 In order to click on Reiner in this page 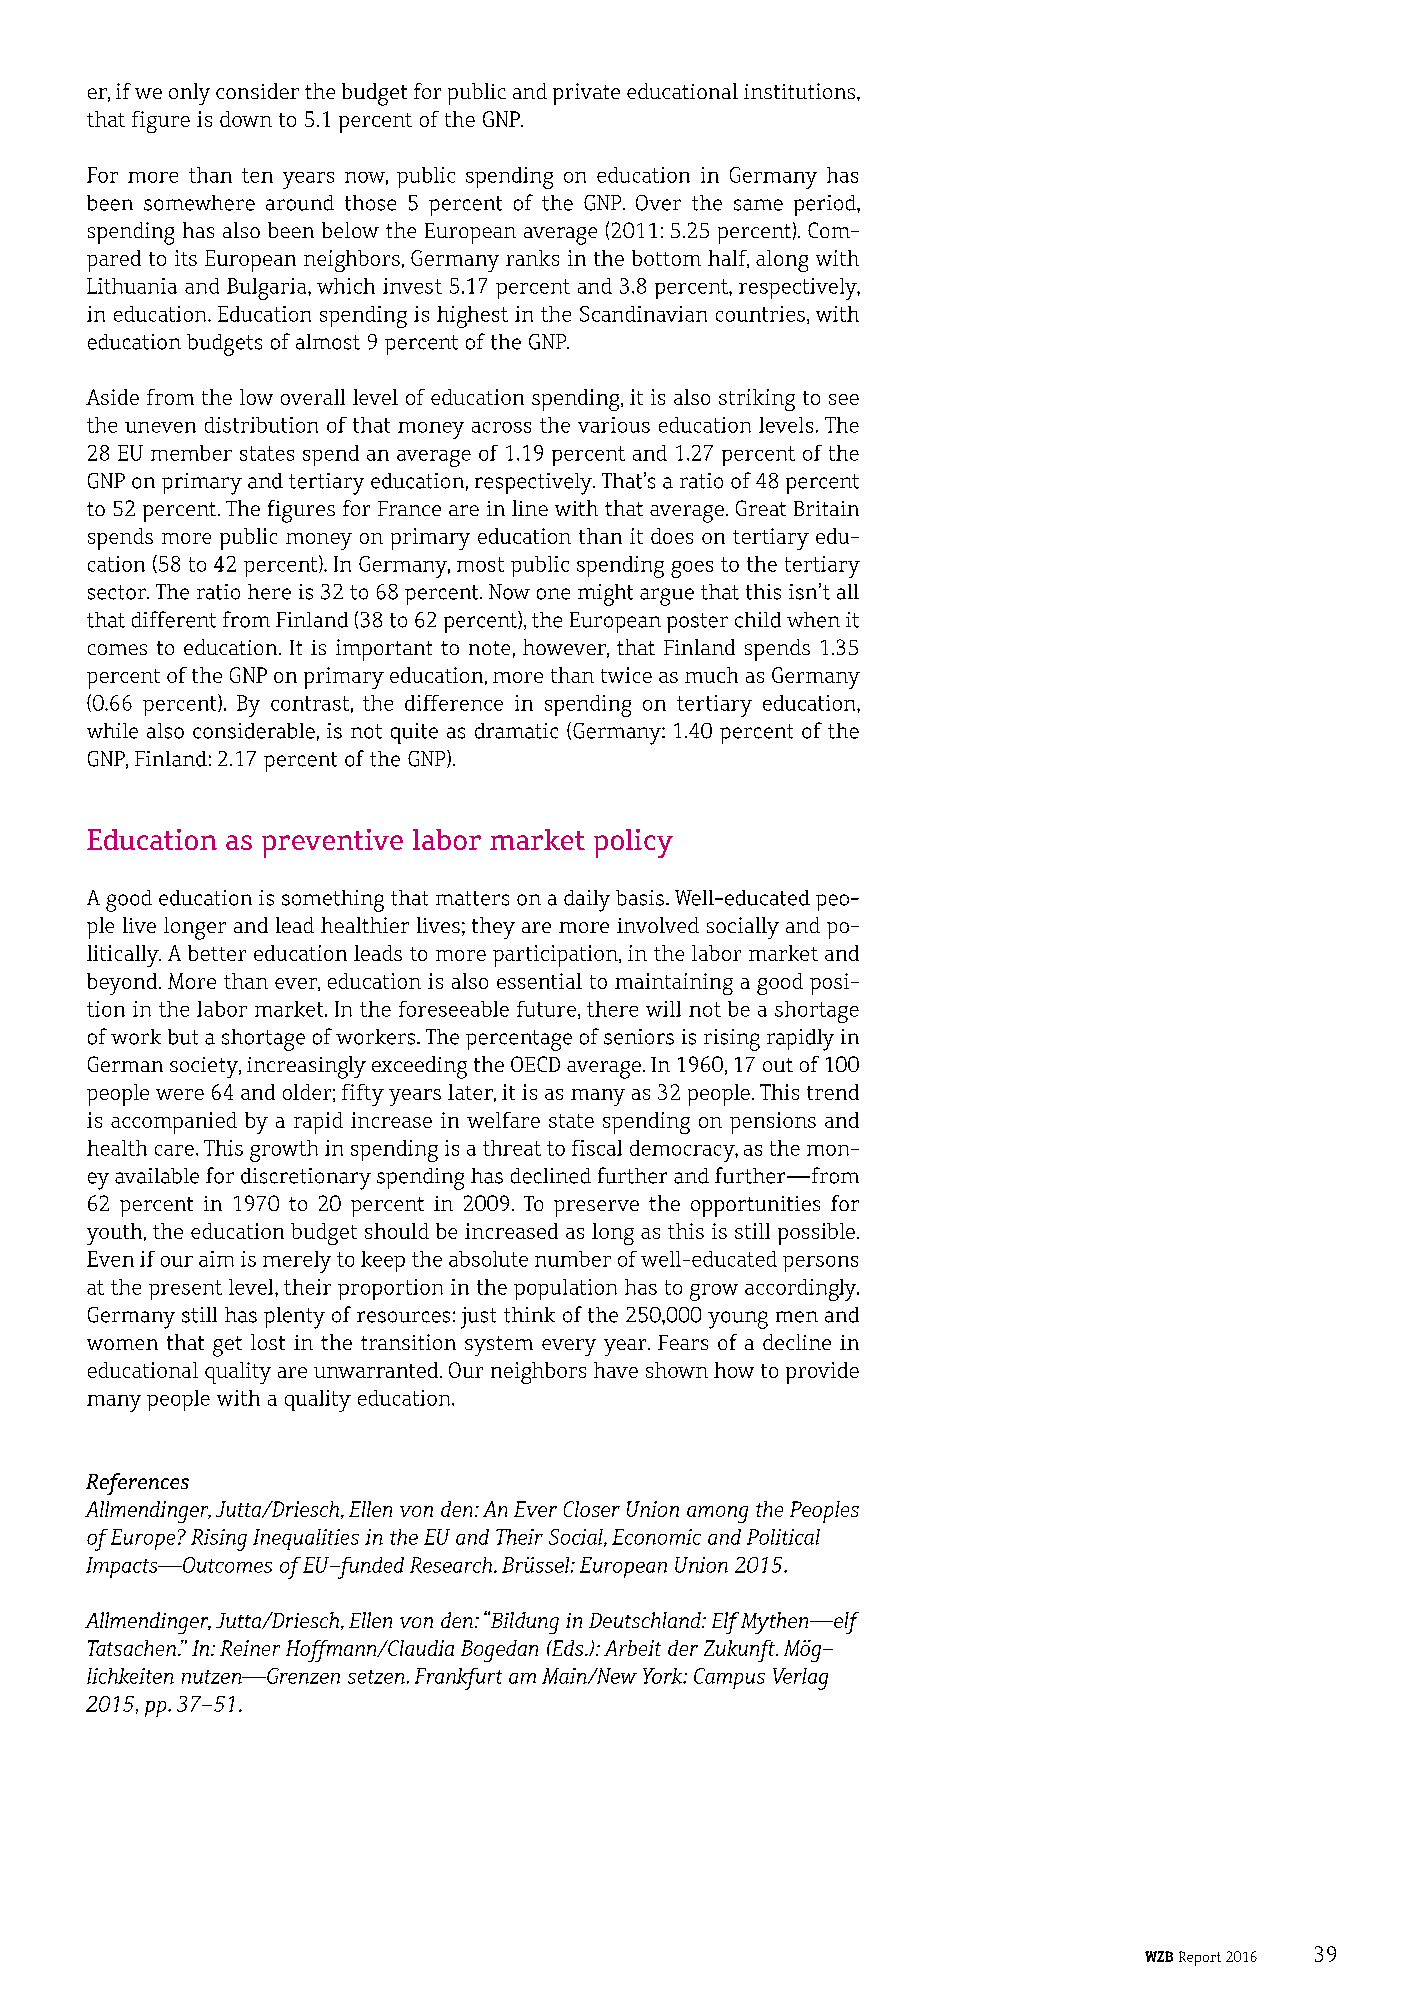, I will do `click(250, 1648)`.
